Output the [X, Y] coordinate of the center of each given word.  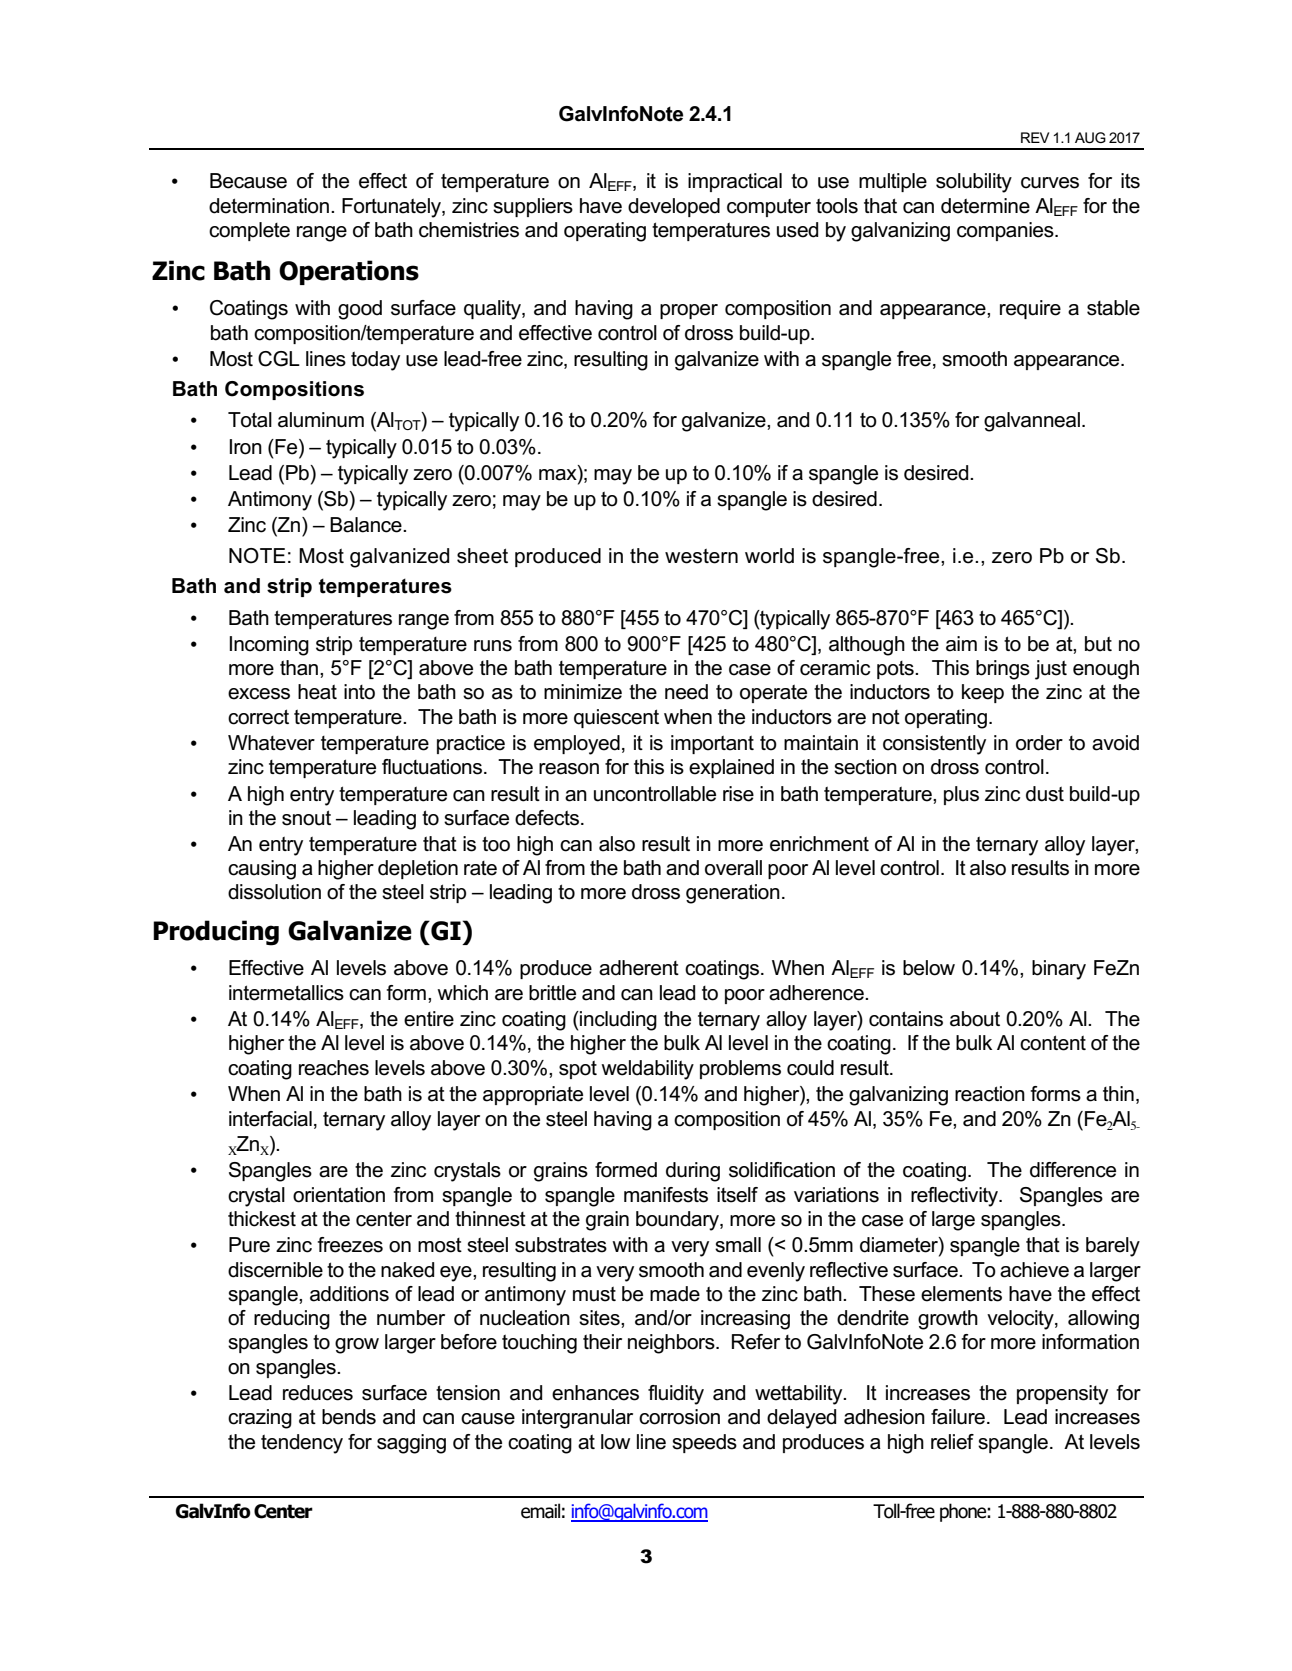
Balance [367, 525]
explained [731, 768]
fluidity [676, 1395]
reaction [990, 1094]
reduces [318, 1393]
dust [1045, 794]
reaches [334, 1068]
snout [306, 818]
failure [958, 1417]
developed [674, 207]
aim [961, 644]
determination [269, 206]
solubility [974, 183]
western [701, 556]
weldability [647, 1070]
